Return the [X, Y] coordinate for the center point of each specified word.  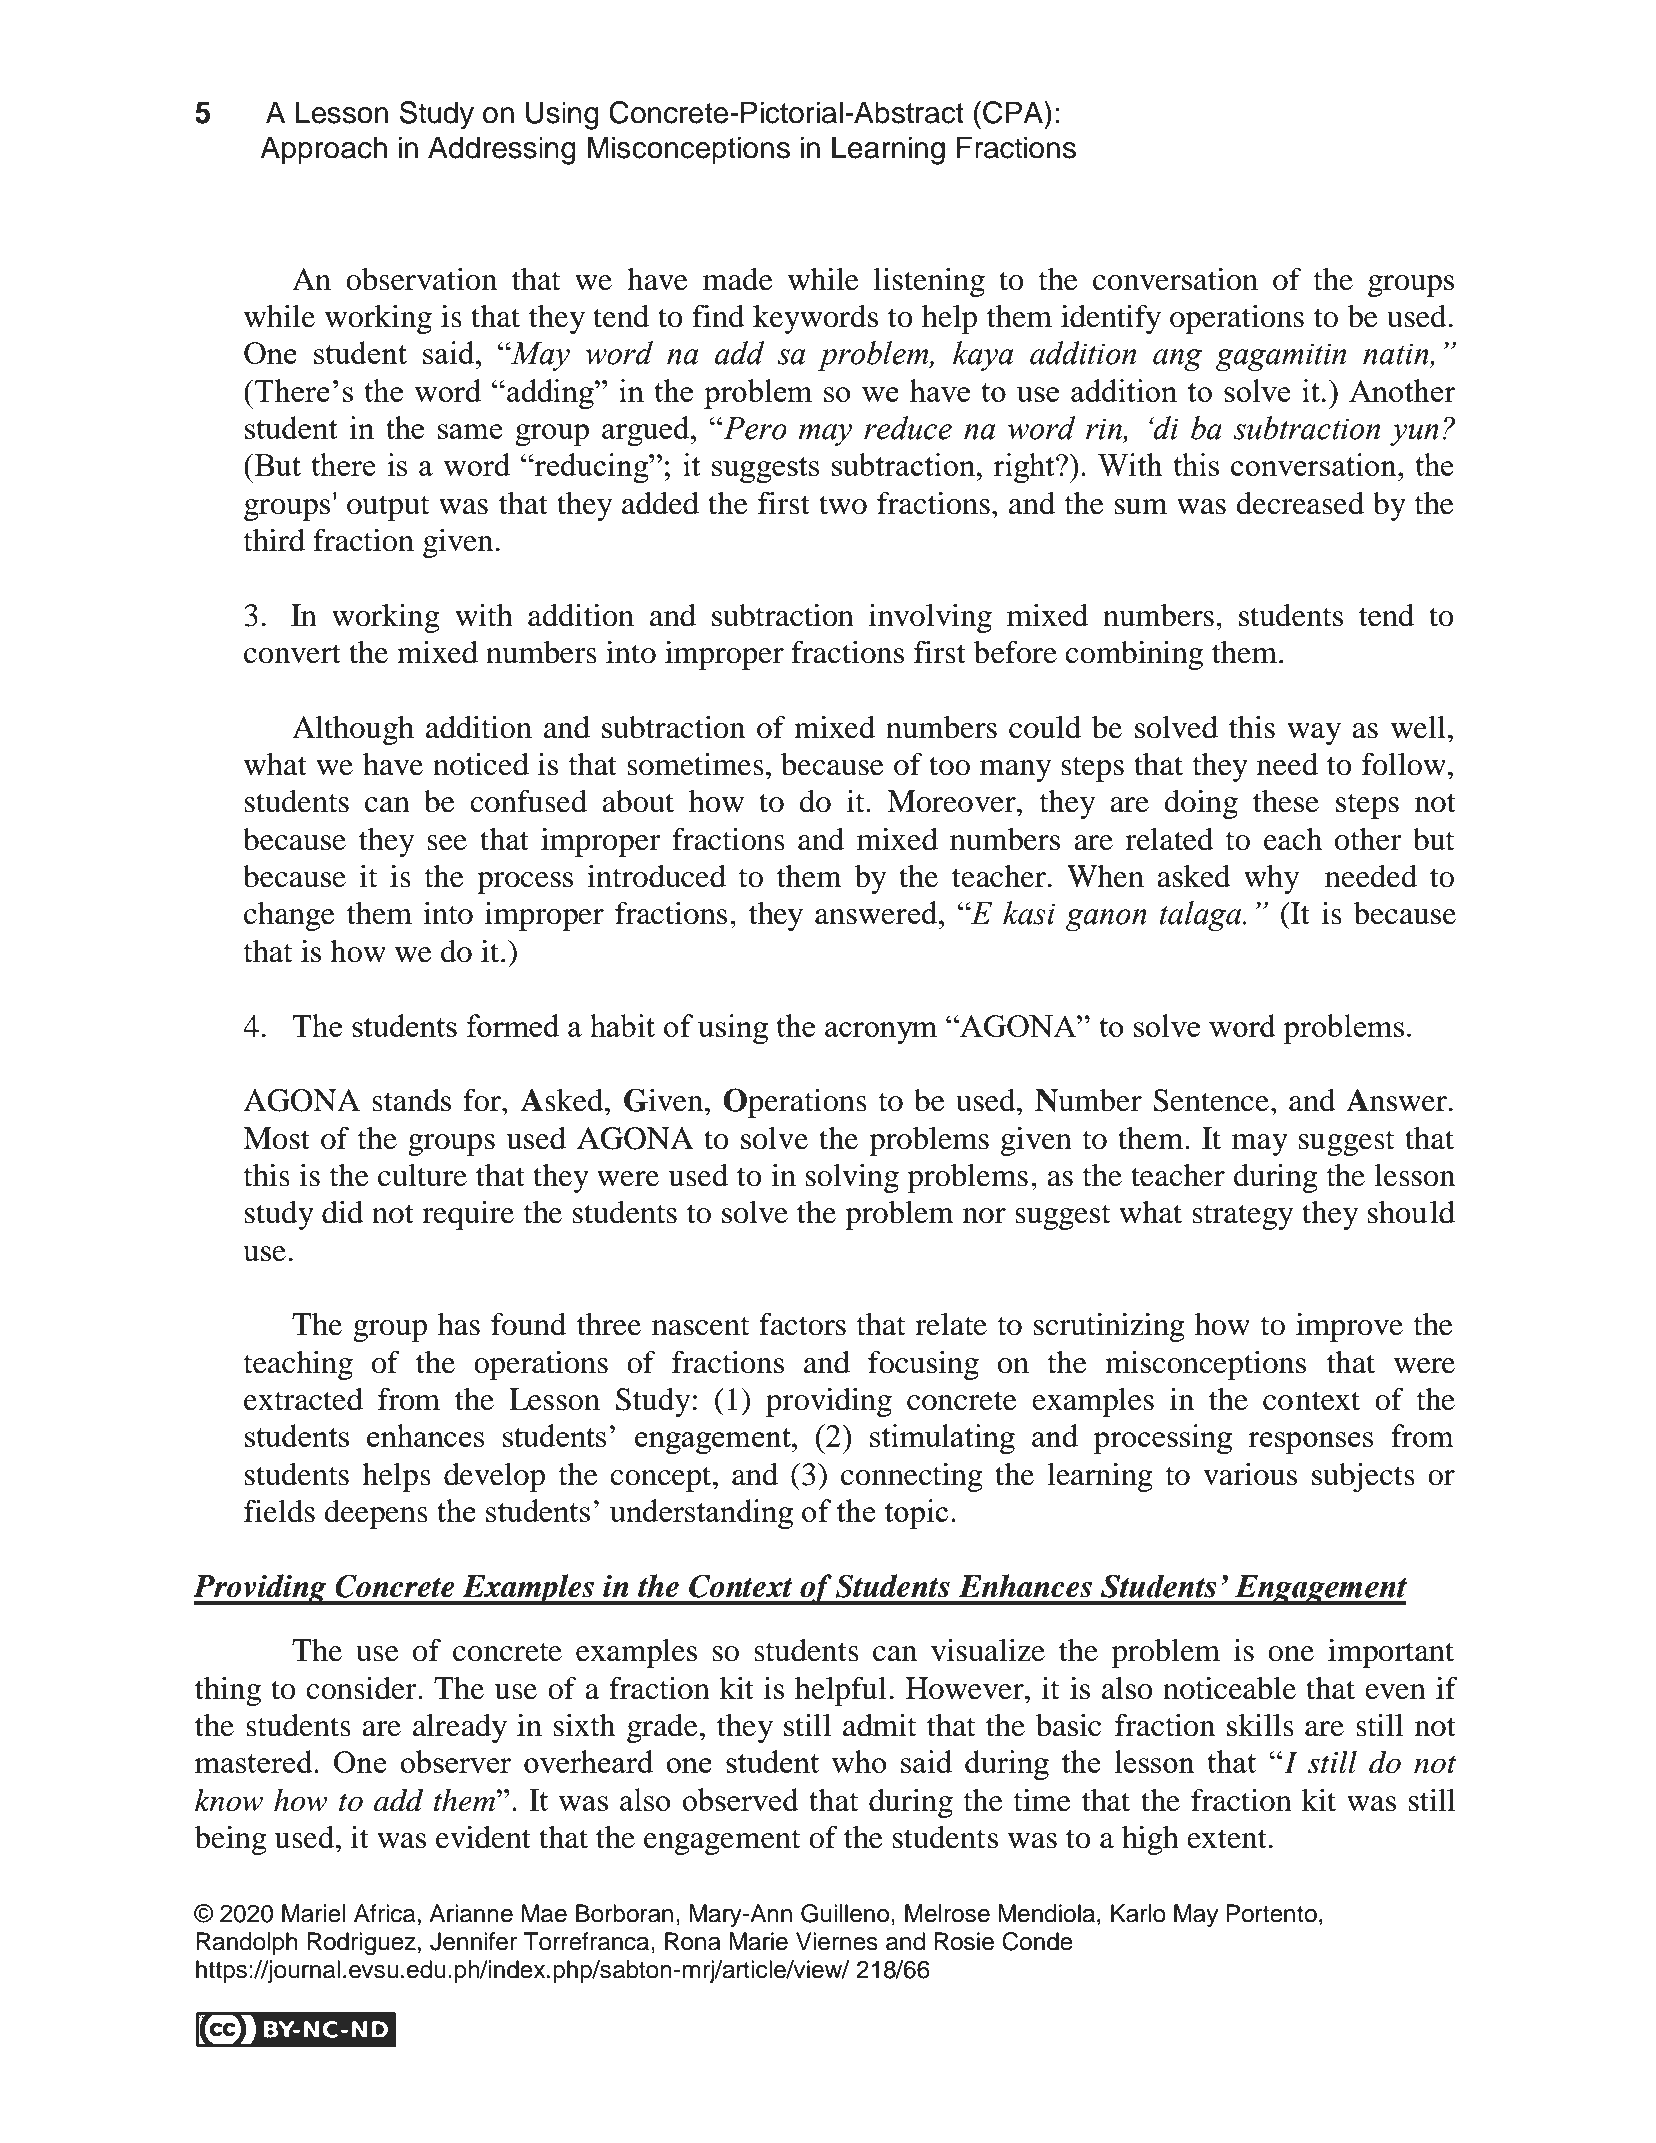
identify [1111, 319]
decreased [1300, 503]
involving [930, 618]
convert [292, 654]
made [738, 279]
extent [1227, 1839]
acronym [881, 1033]
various [1250, 1474]
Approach [323, 150]
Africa [384, 1913]
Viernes [837, 1941]
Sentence [1211, 1100]
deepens [376, 1514]
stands [411, 1100]
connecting [912, 1477]
